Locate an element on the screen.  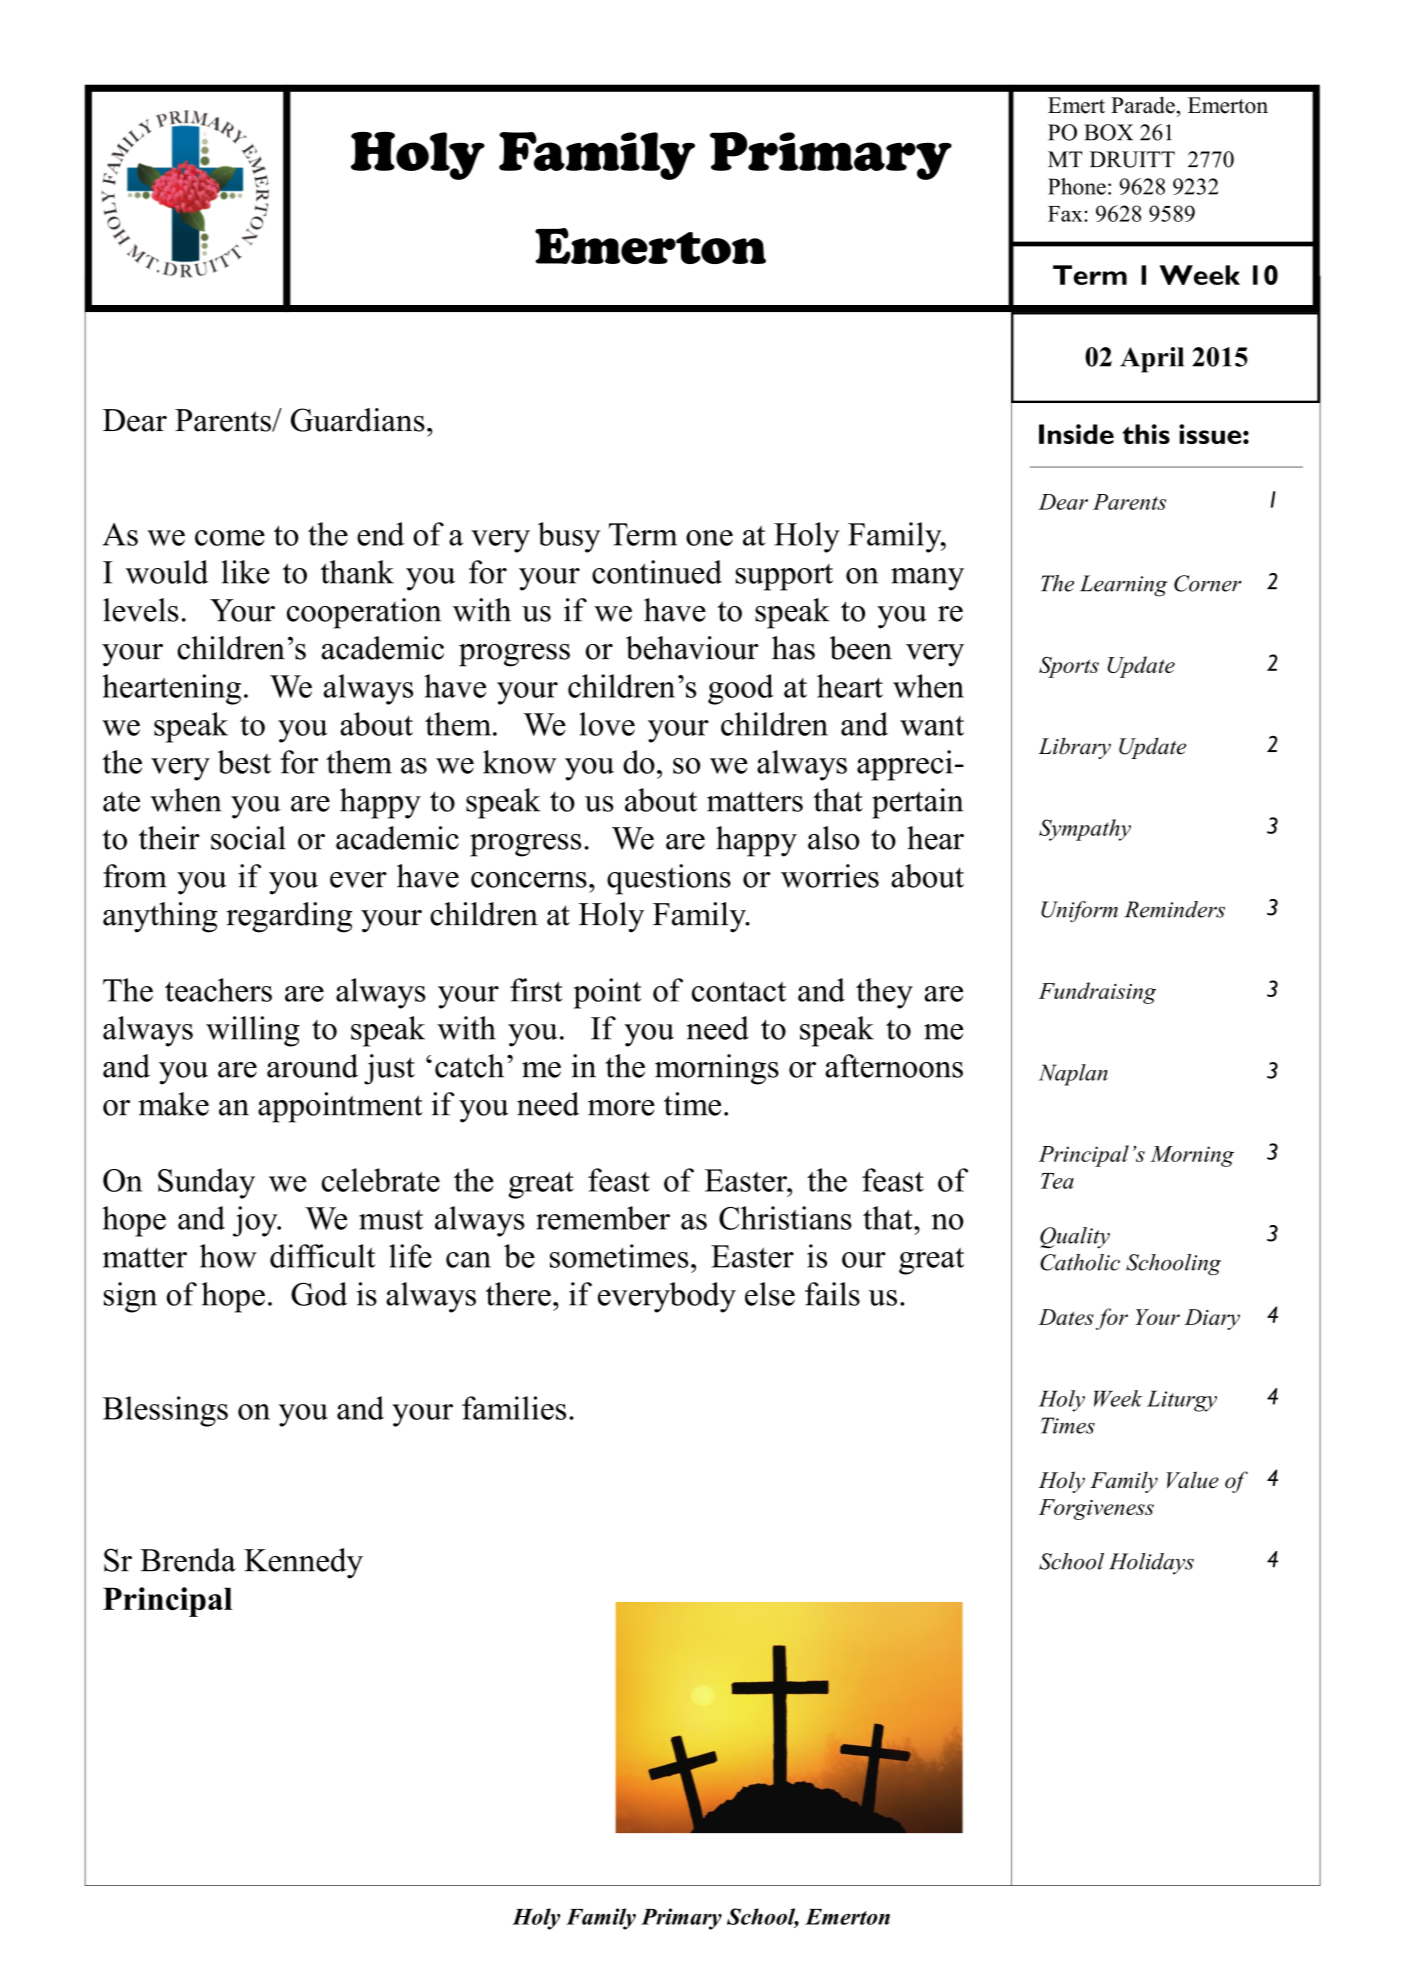
like is located at coordinates (245, 572).
